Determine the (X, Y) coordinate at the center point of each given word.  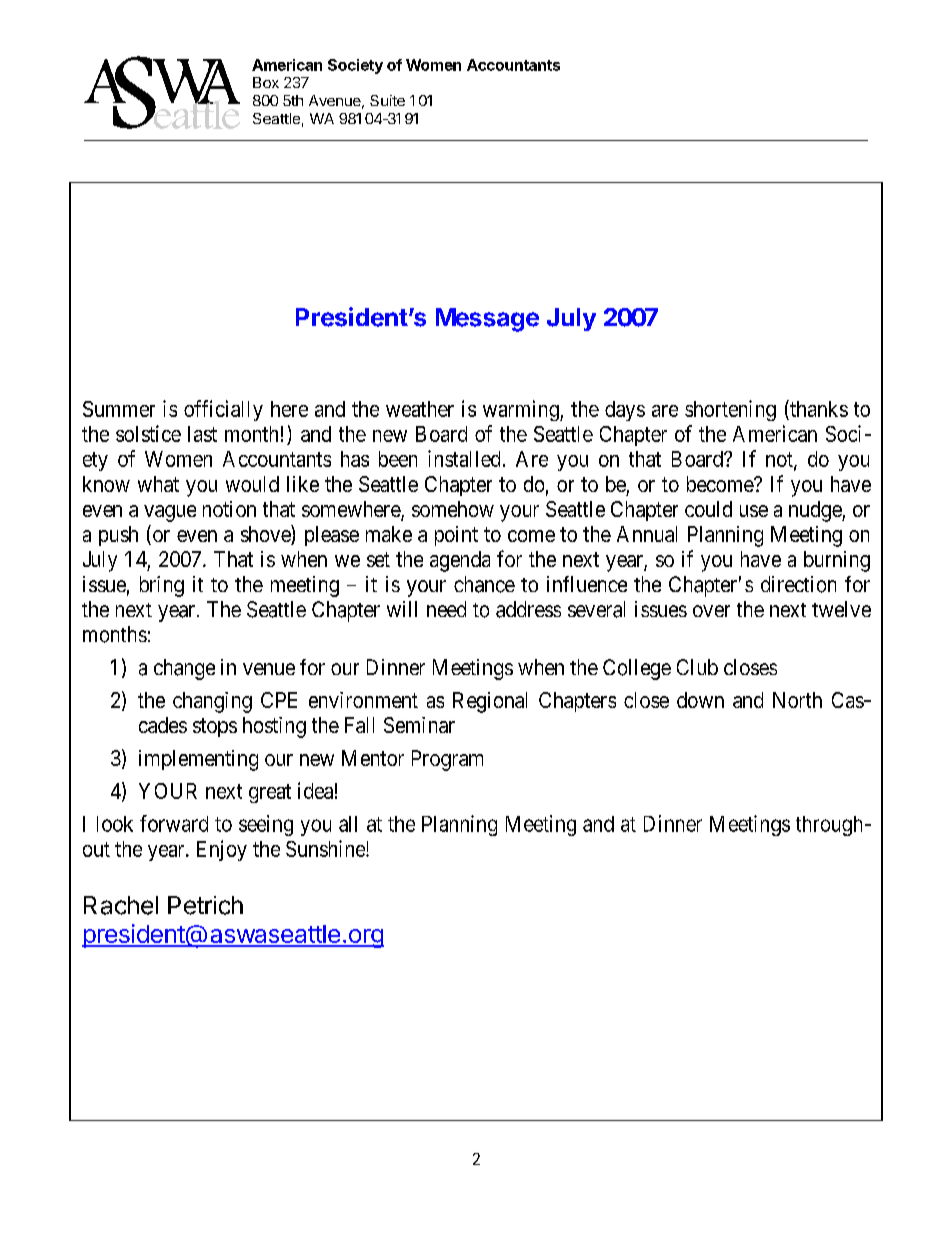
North (797, 700)
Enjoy (222, 850)
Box (266, 82)
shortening (730, 410)
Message (487, 320)
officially (223, 410)
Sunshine (326, 848)
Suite (387, 100)
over (711, 611)
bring (162, 586)
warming (522, 410)
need (446, 609)
